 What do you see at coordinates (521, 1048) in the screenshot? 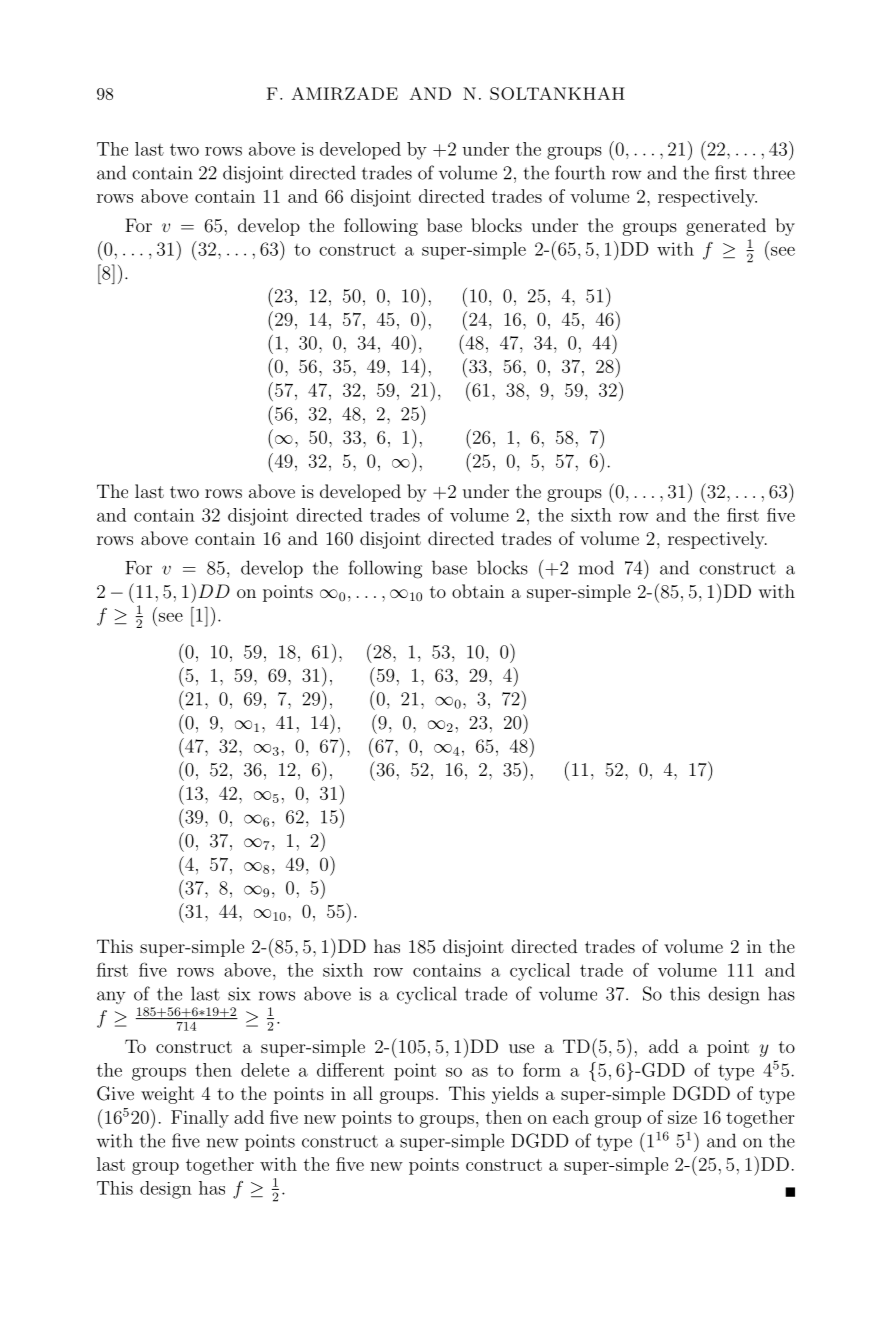
I see `use` at bounding box center [521, 1048].
